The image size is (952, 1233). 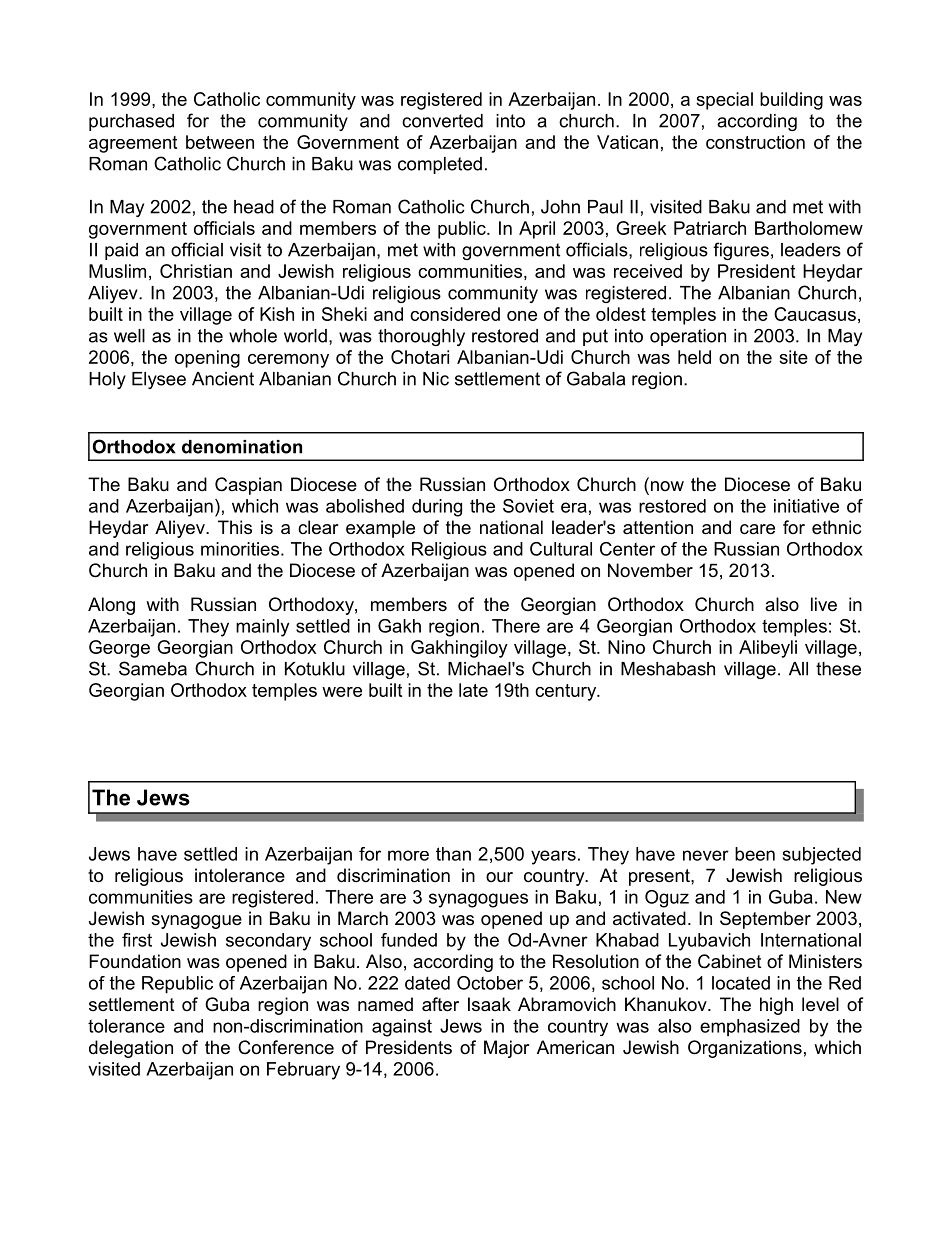 What do you see at coordinates (806, 506) in the page?
I see `initiative` at bounding box center [806, 506].
